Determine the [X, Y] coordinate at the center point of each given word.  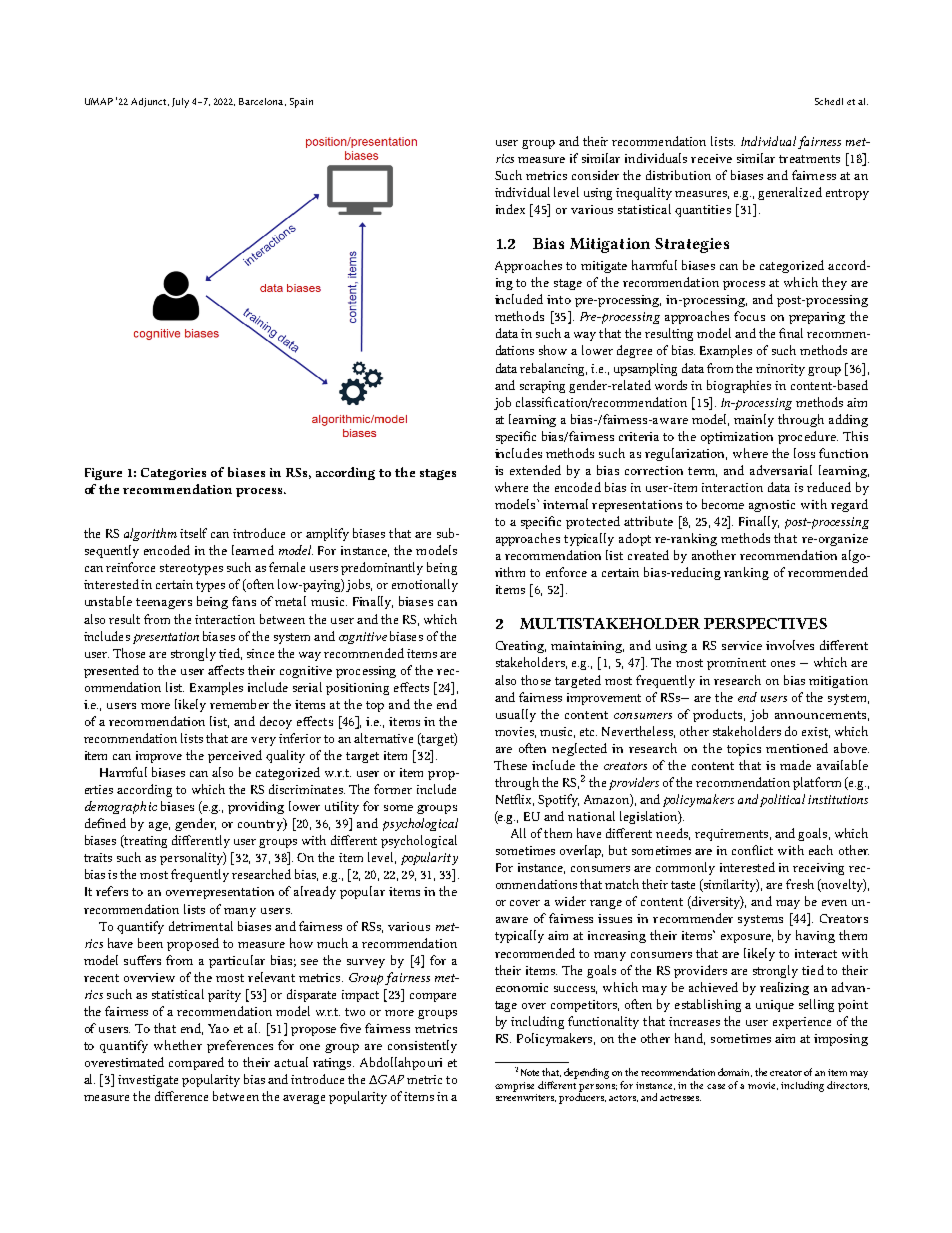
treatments [809, 159]
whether [178, 1045]
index [510, 209]
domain [735, 1072]
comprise [514, 1087]
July [180, 103]
